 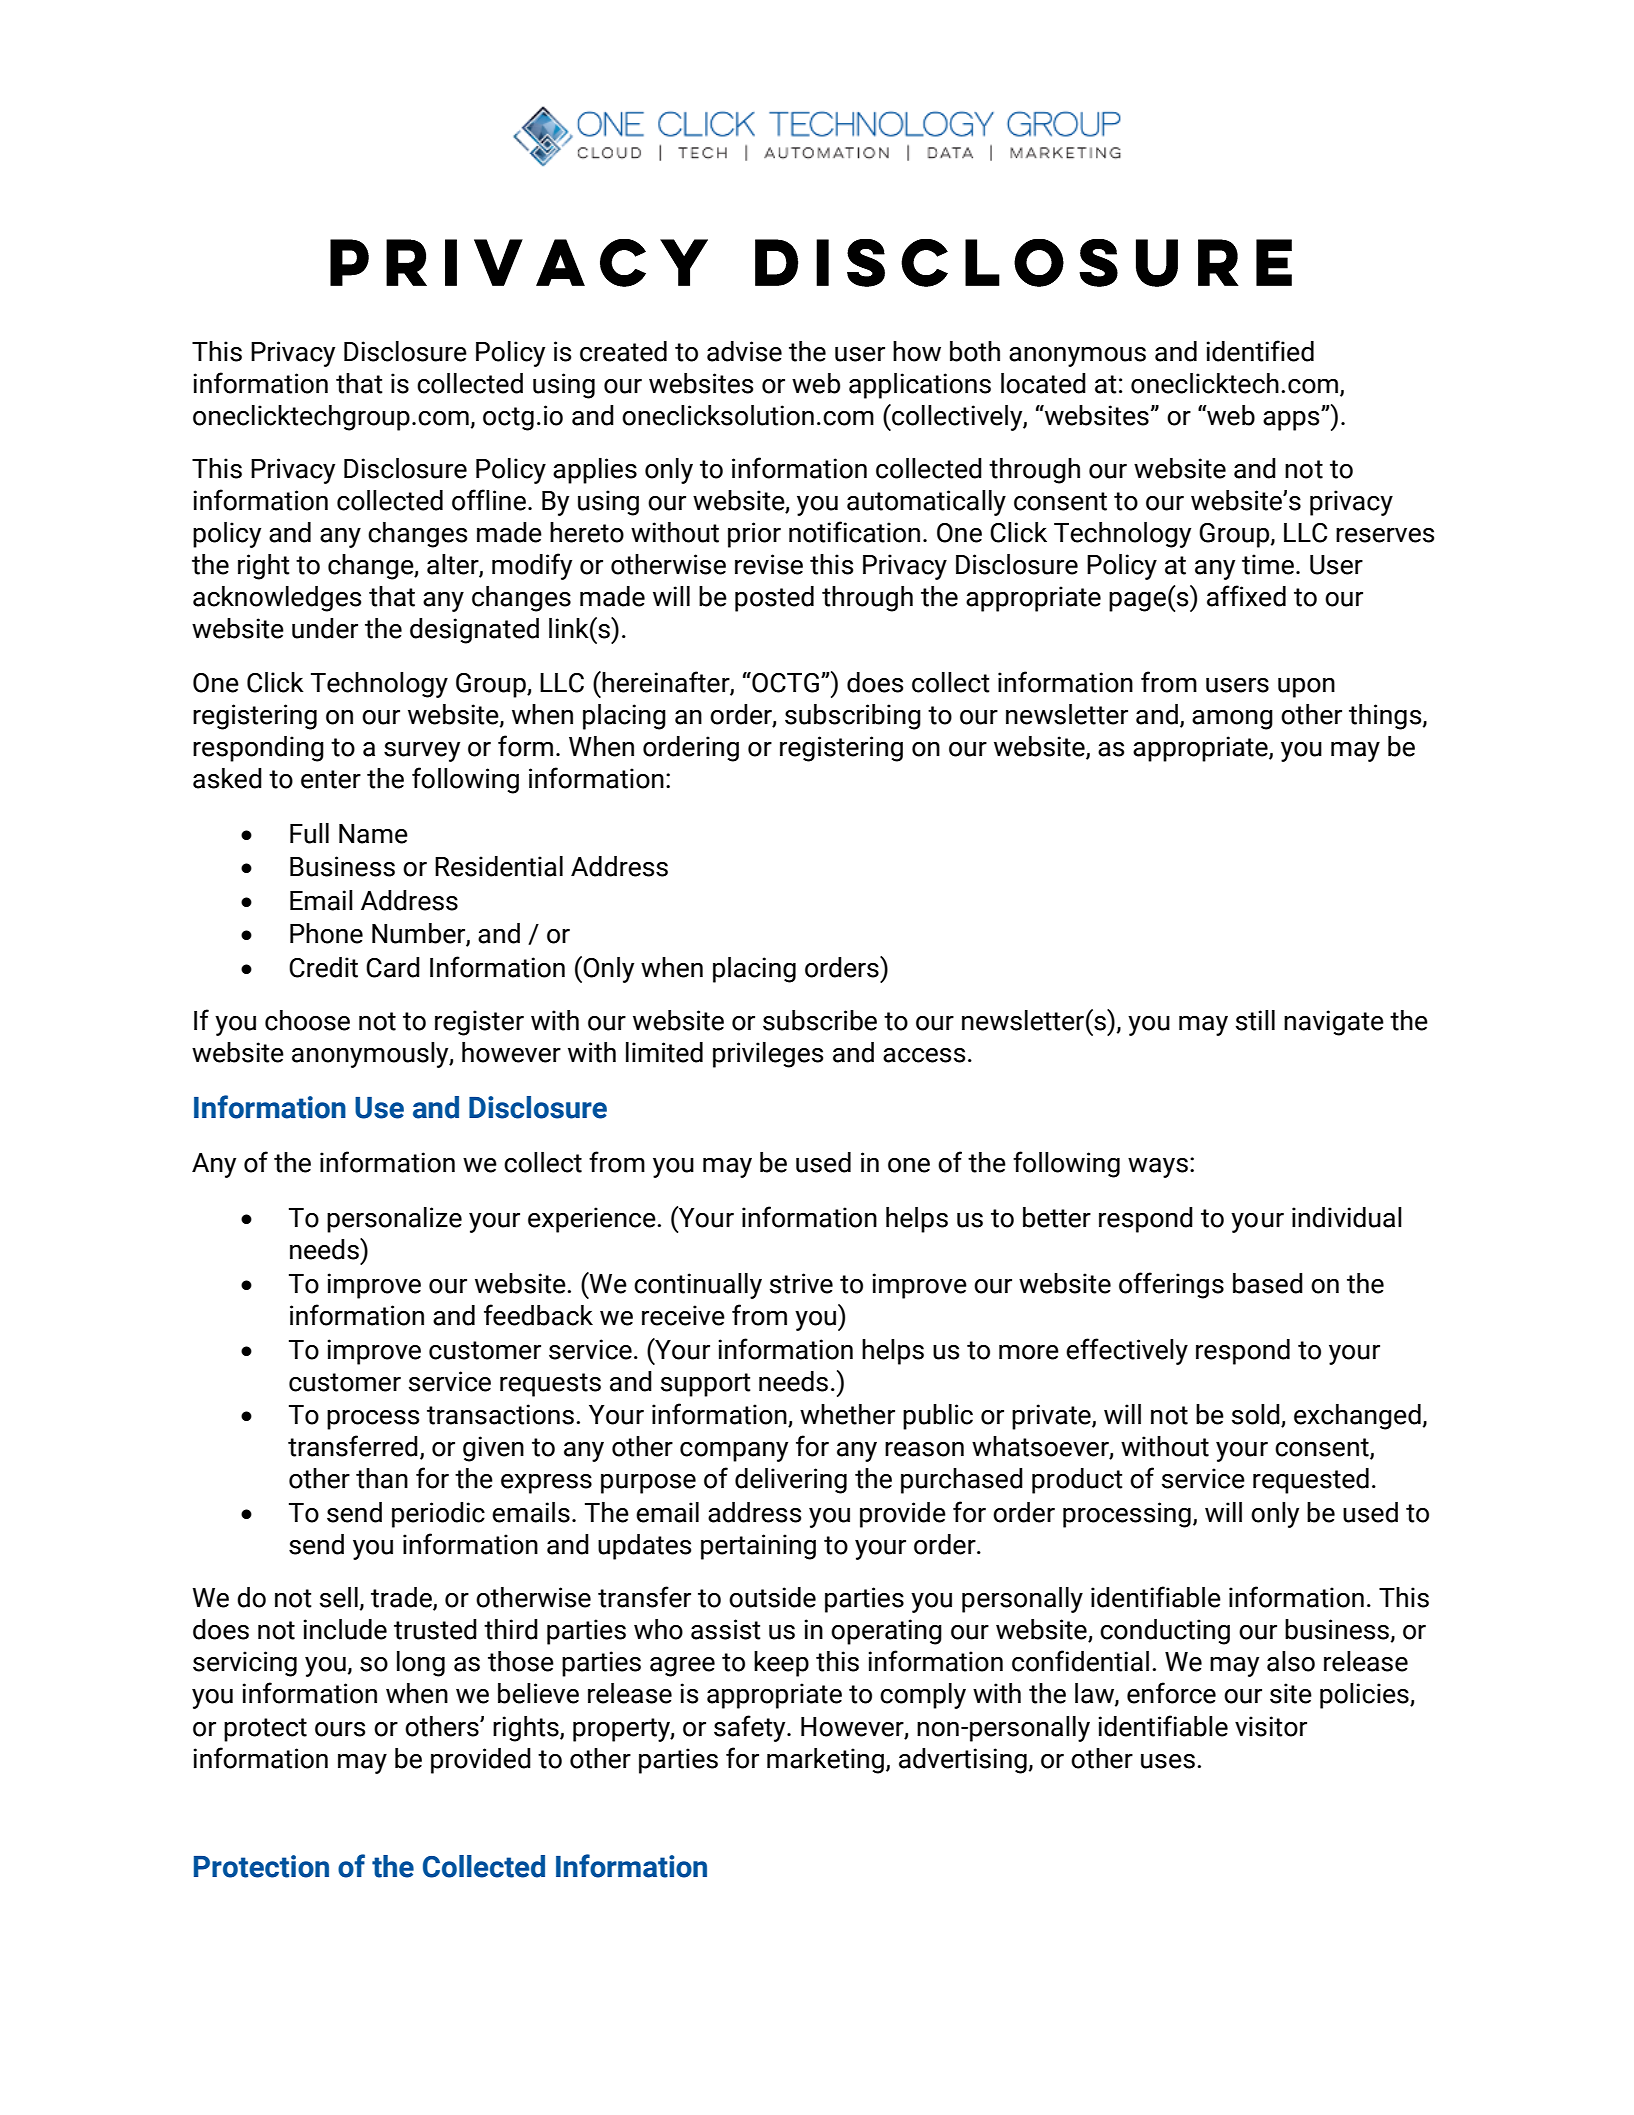 I want to click on subscribing, so click(x=853, y=717).
